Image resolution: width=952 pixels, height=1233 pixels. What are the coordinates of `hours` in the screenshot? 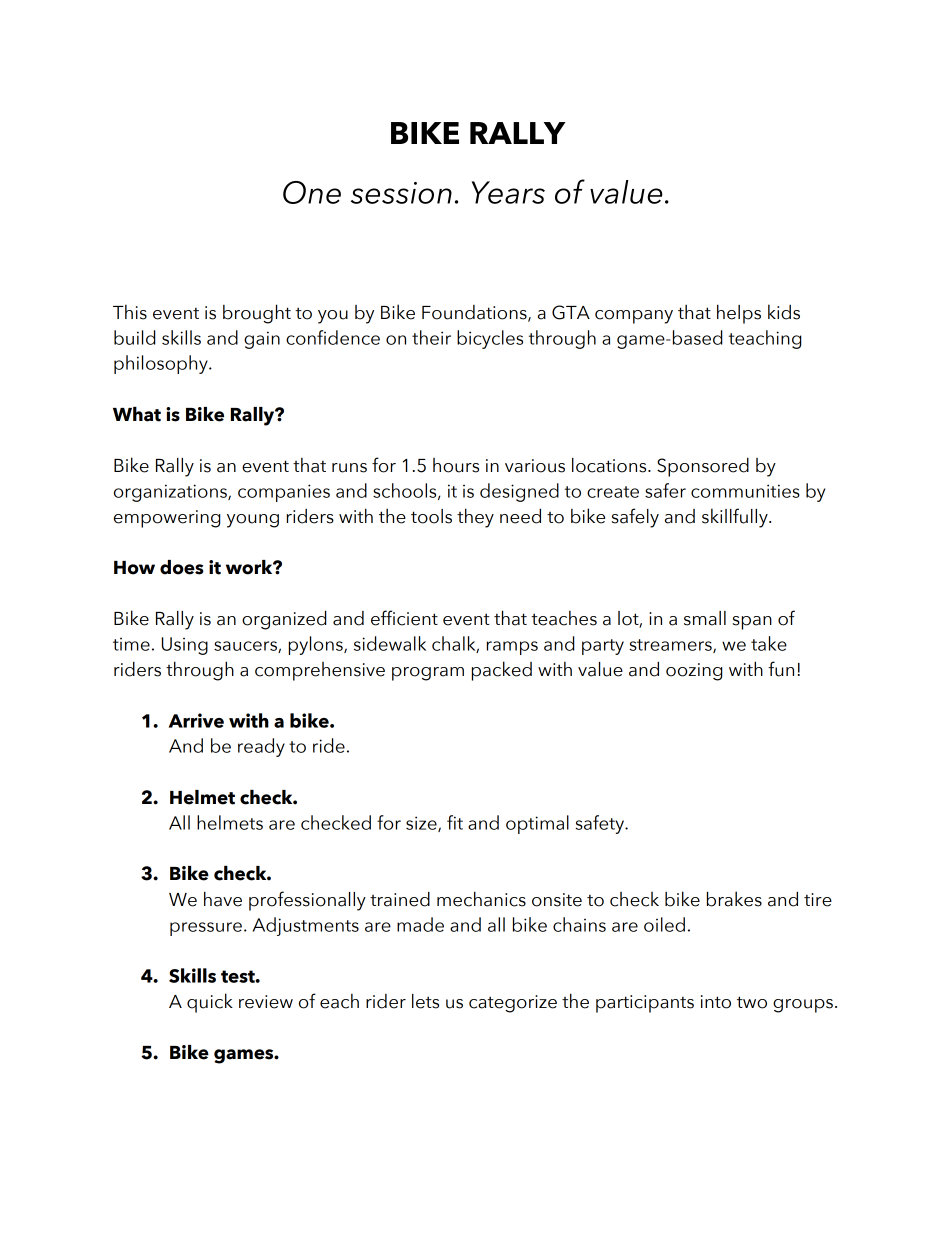 It's located at (456, 465).
